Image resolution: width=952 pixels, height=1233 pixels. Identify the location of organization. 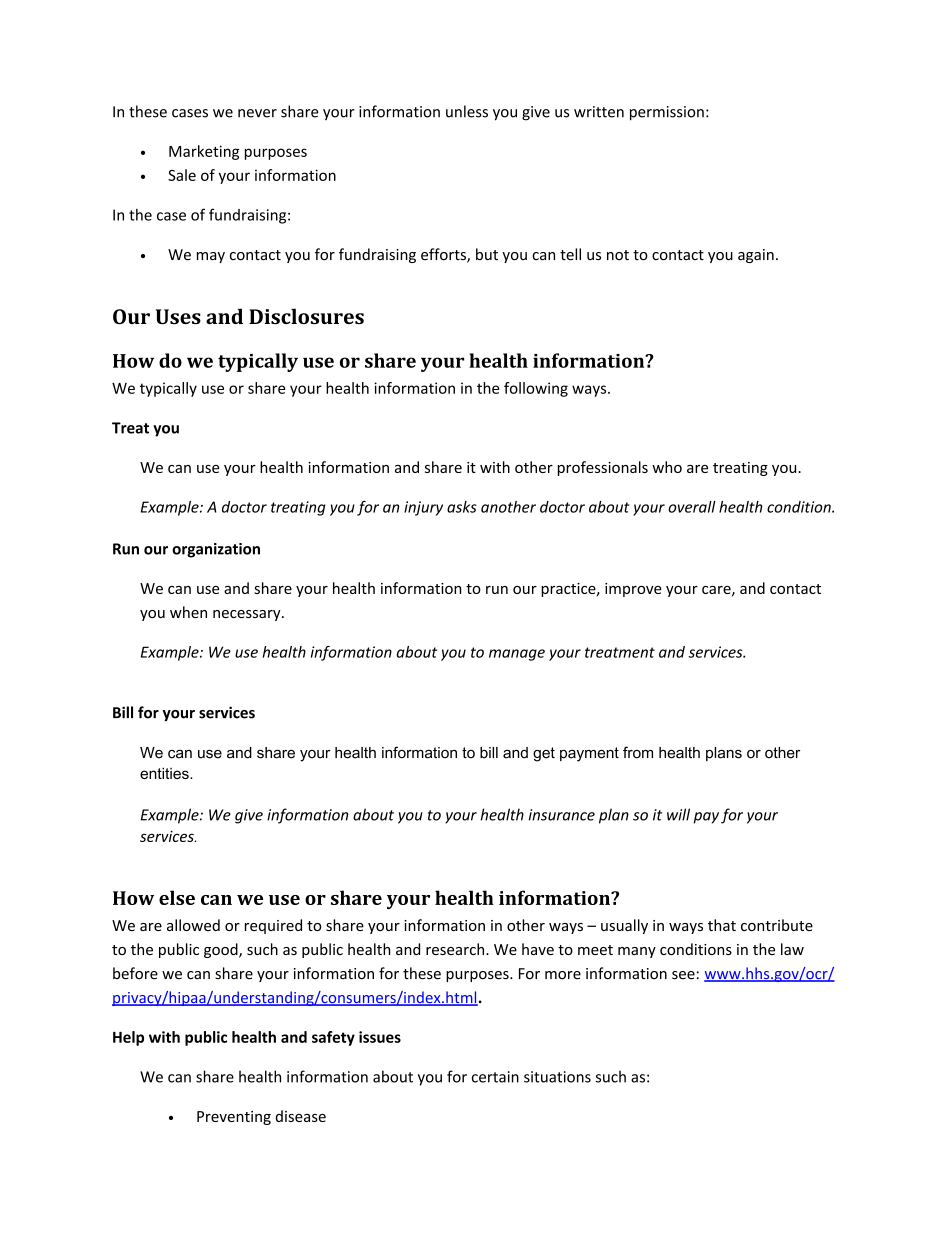
(216, 550).
